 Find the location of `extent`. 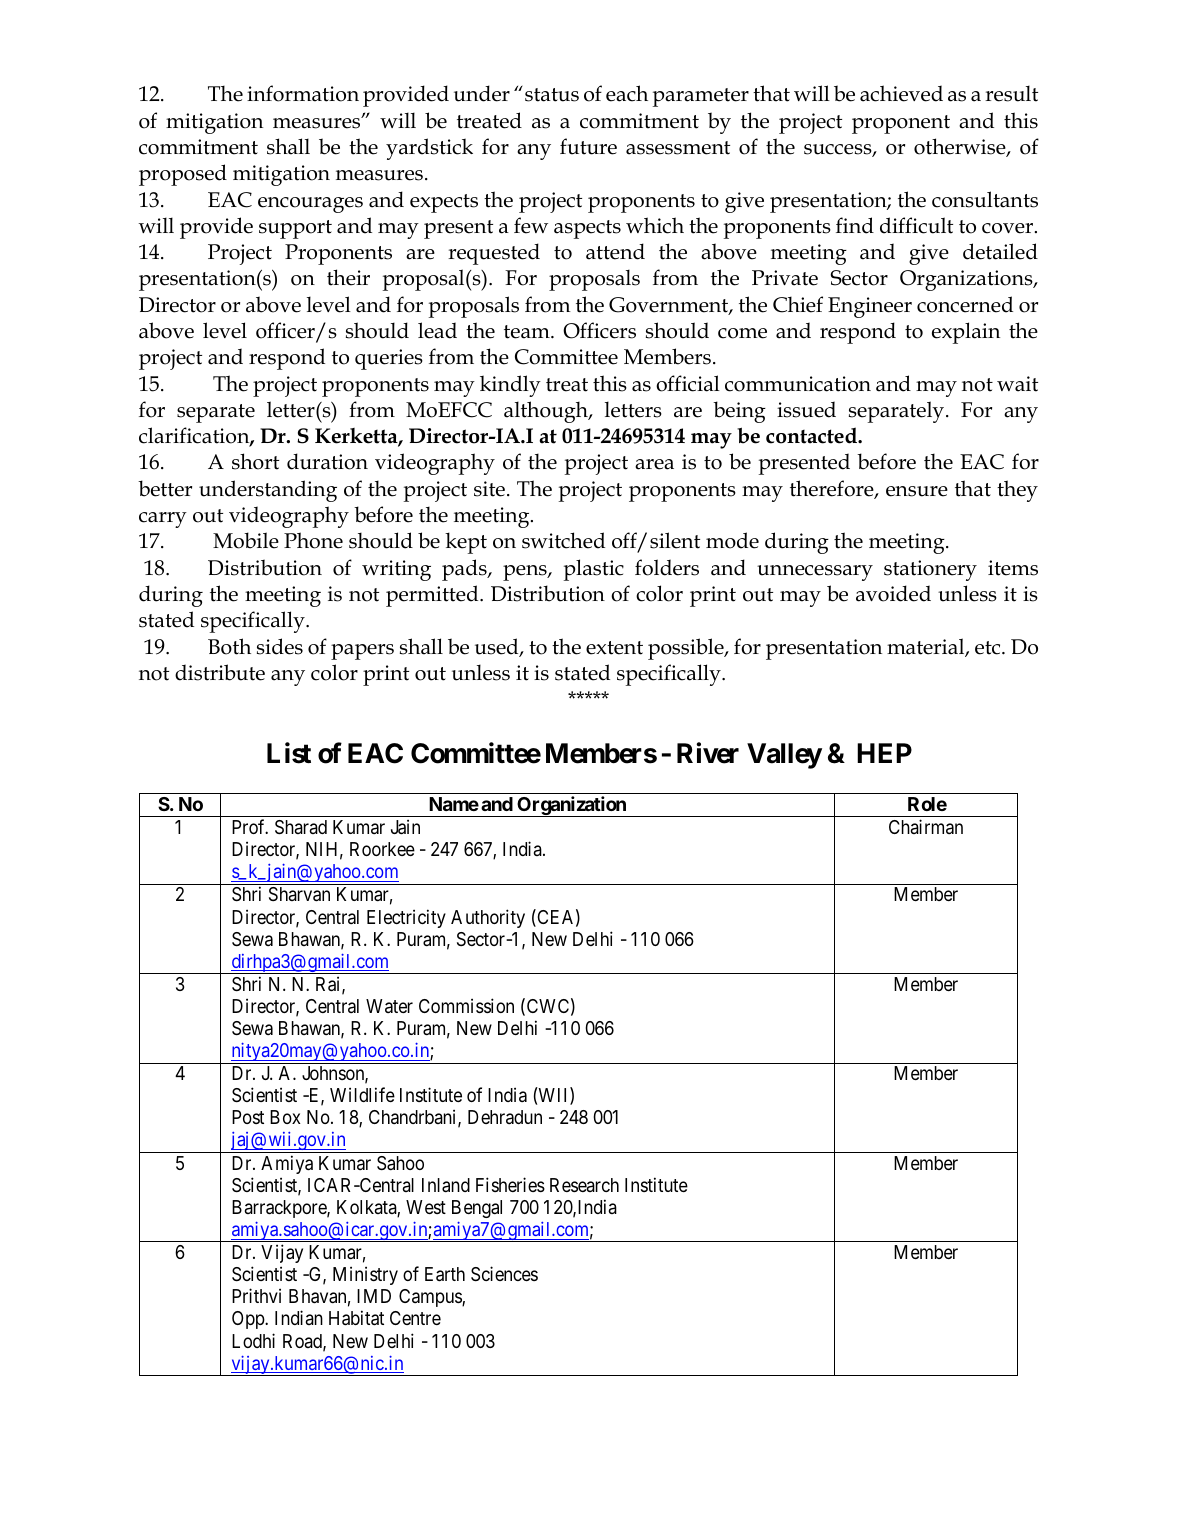

extent is located at coordinates (614, 648).
